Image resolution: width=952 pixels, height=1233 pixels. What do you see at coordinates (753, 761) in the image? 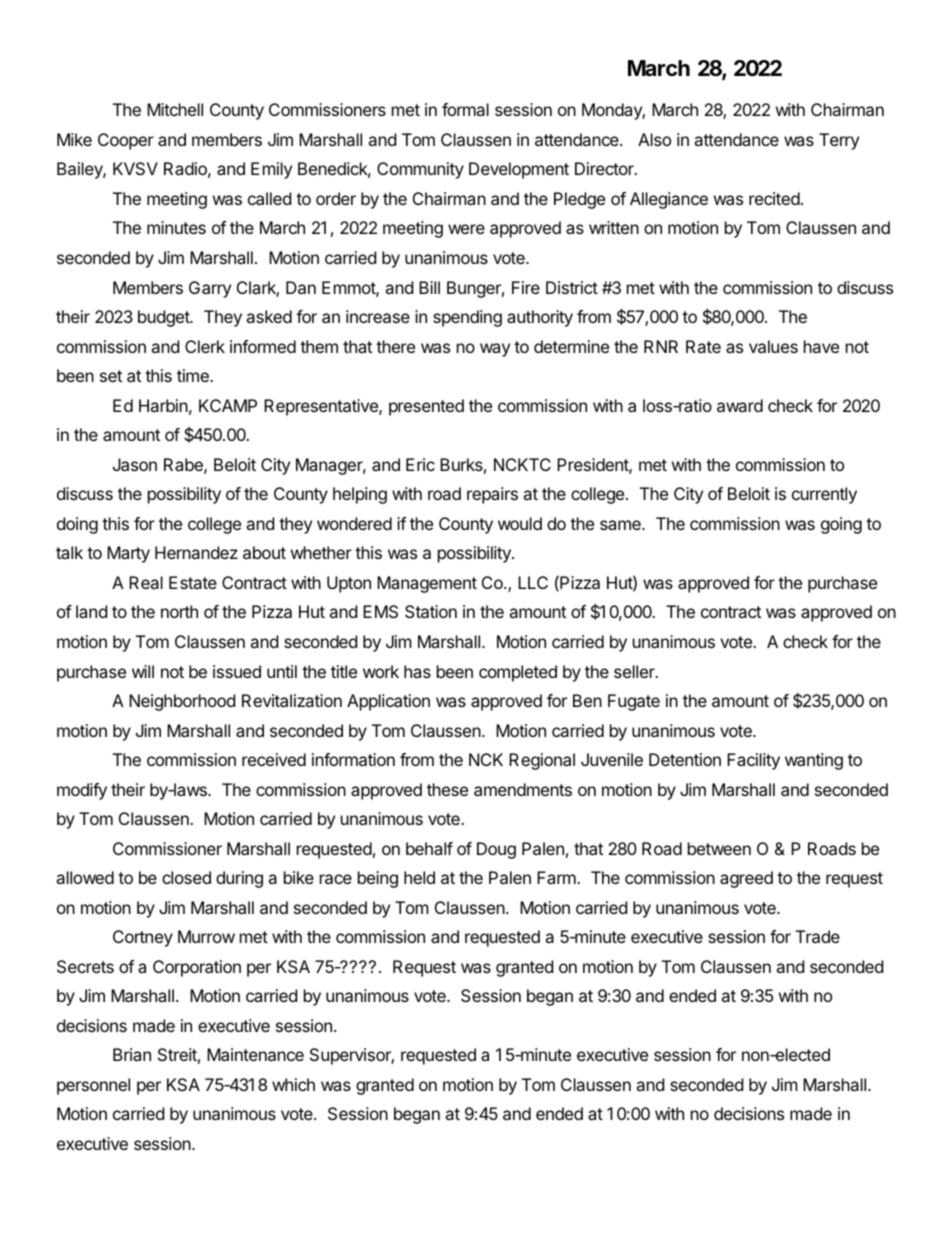
I see `Facility` at bounding box center [753, 761].
